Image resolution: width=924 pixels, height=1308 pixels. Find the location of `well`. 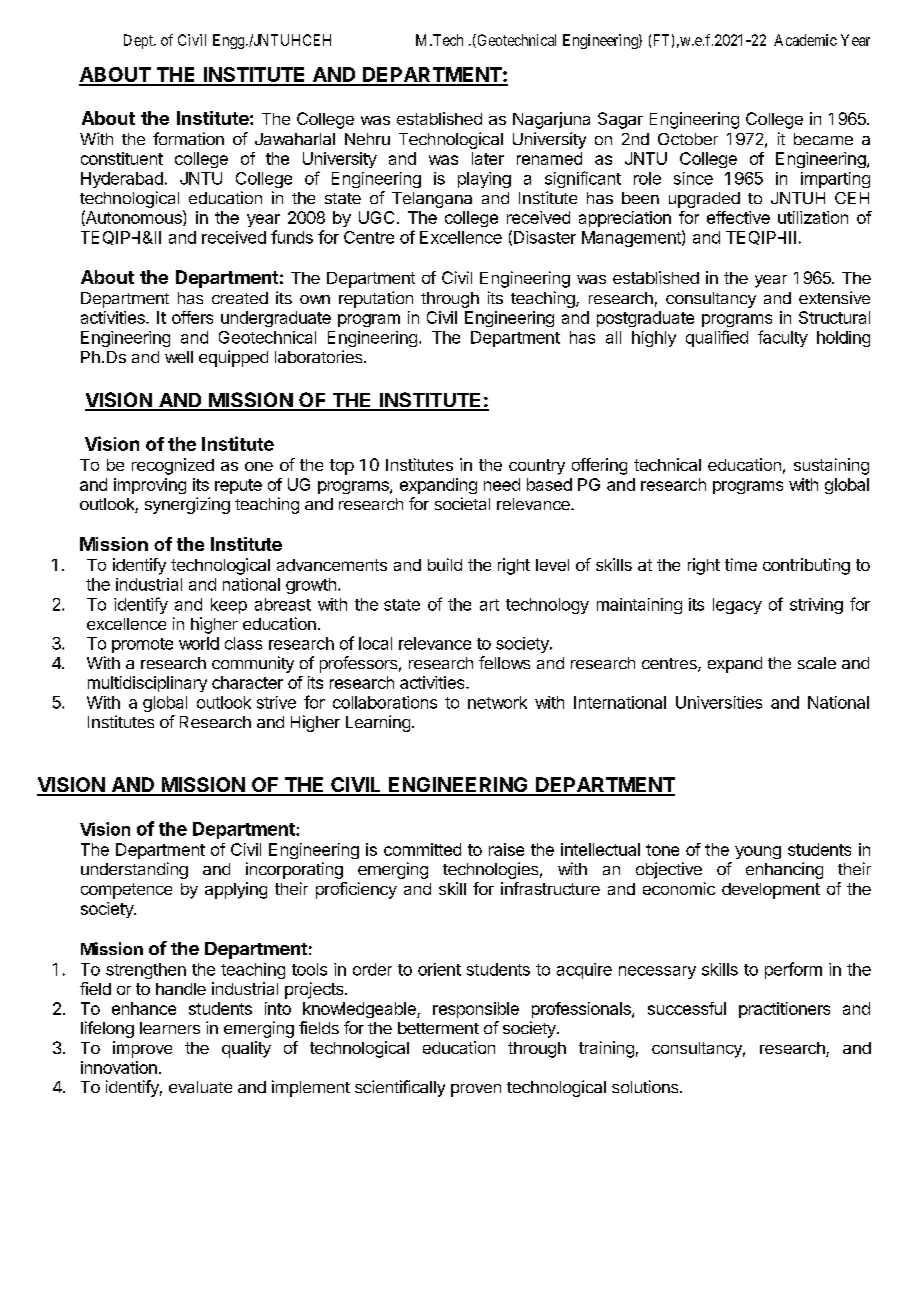

well is located at coordinates (179, 357).
